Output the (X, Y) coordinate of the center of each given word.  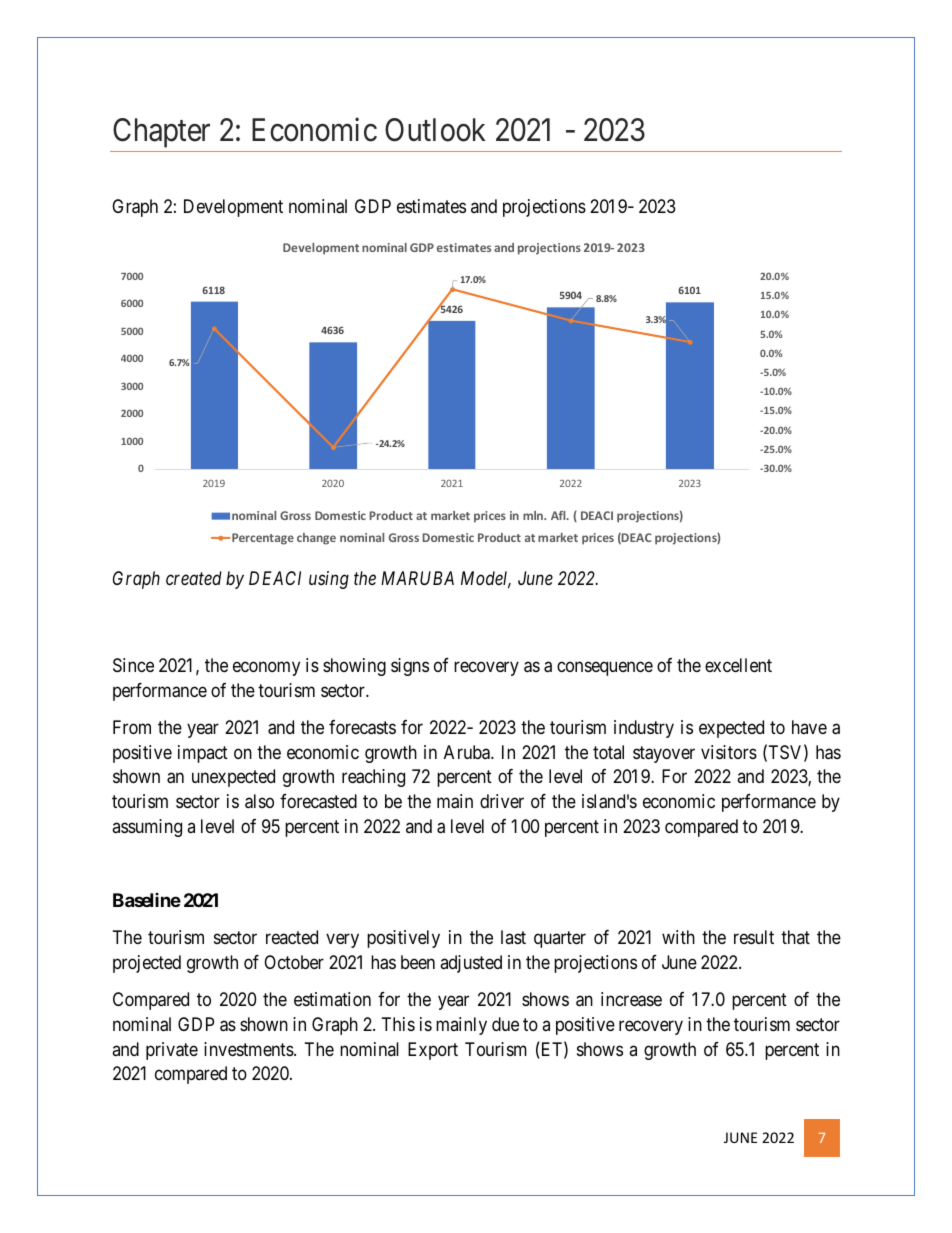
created (194, 578)
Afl (559, 515)
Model (486, 579)
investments (249, 1049)
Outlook (435, 130)
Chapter (161, 133)
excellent (738, 665)
